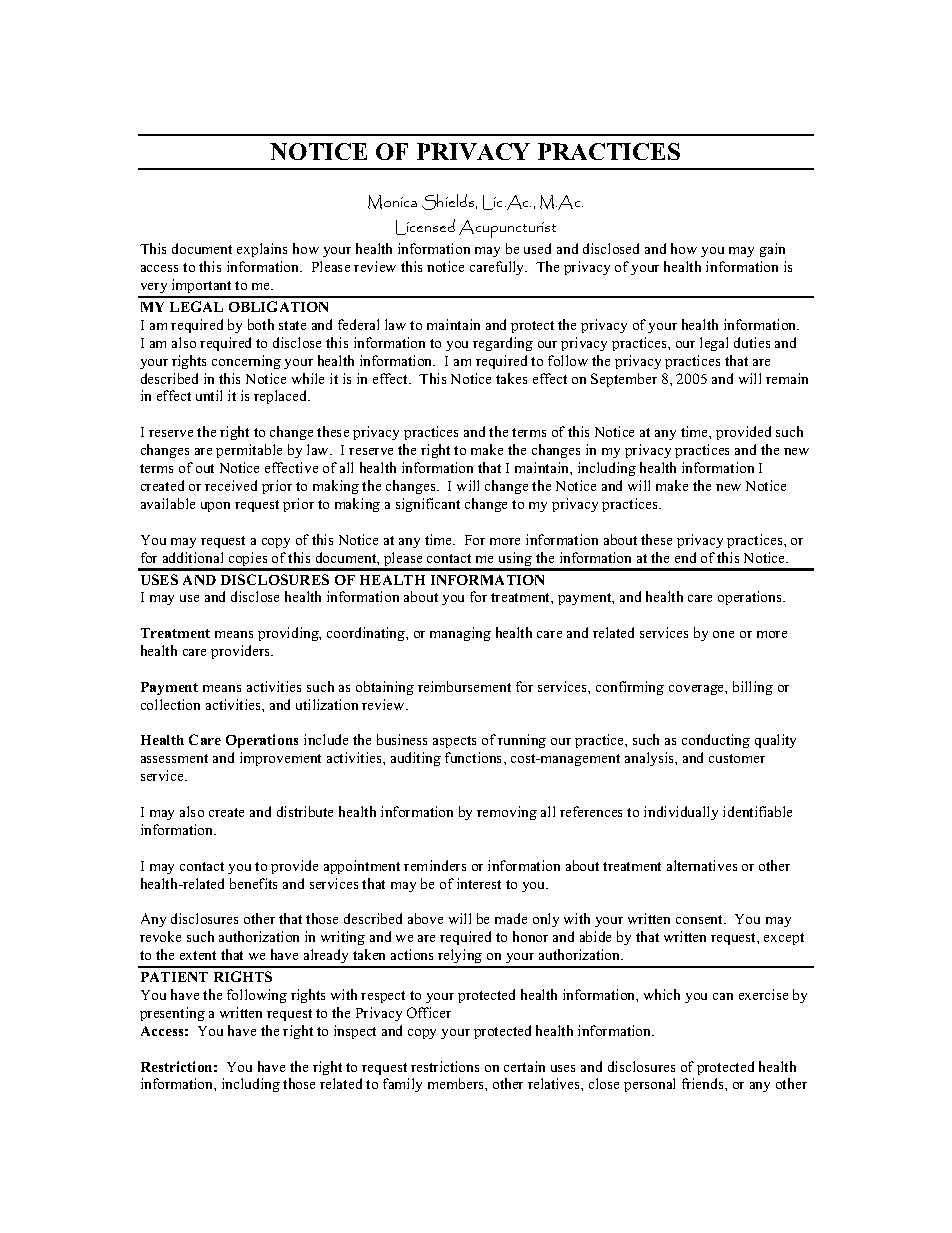  Describe the element at coordinates (723, 634) in the screenshot. I see `one` at that location.
